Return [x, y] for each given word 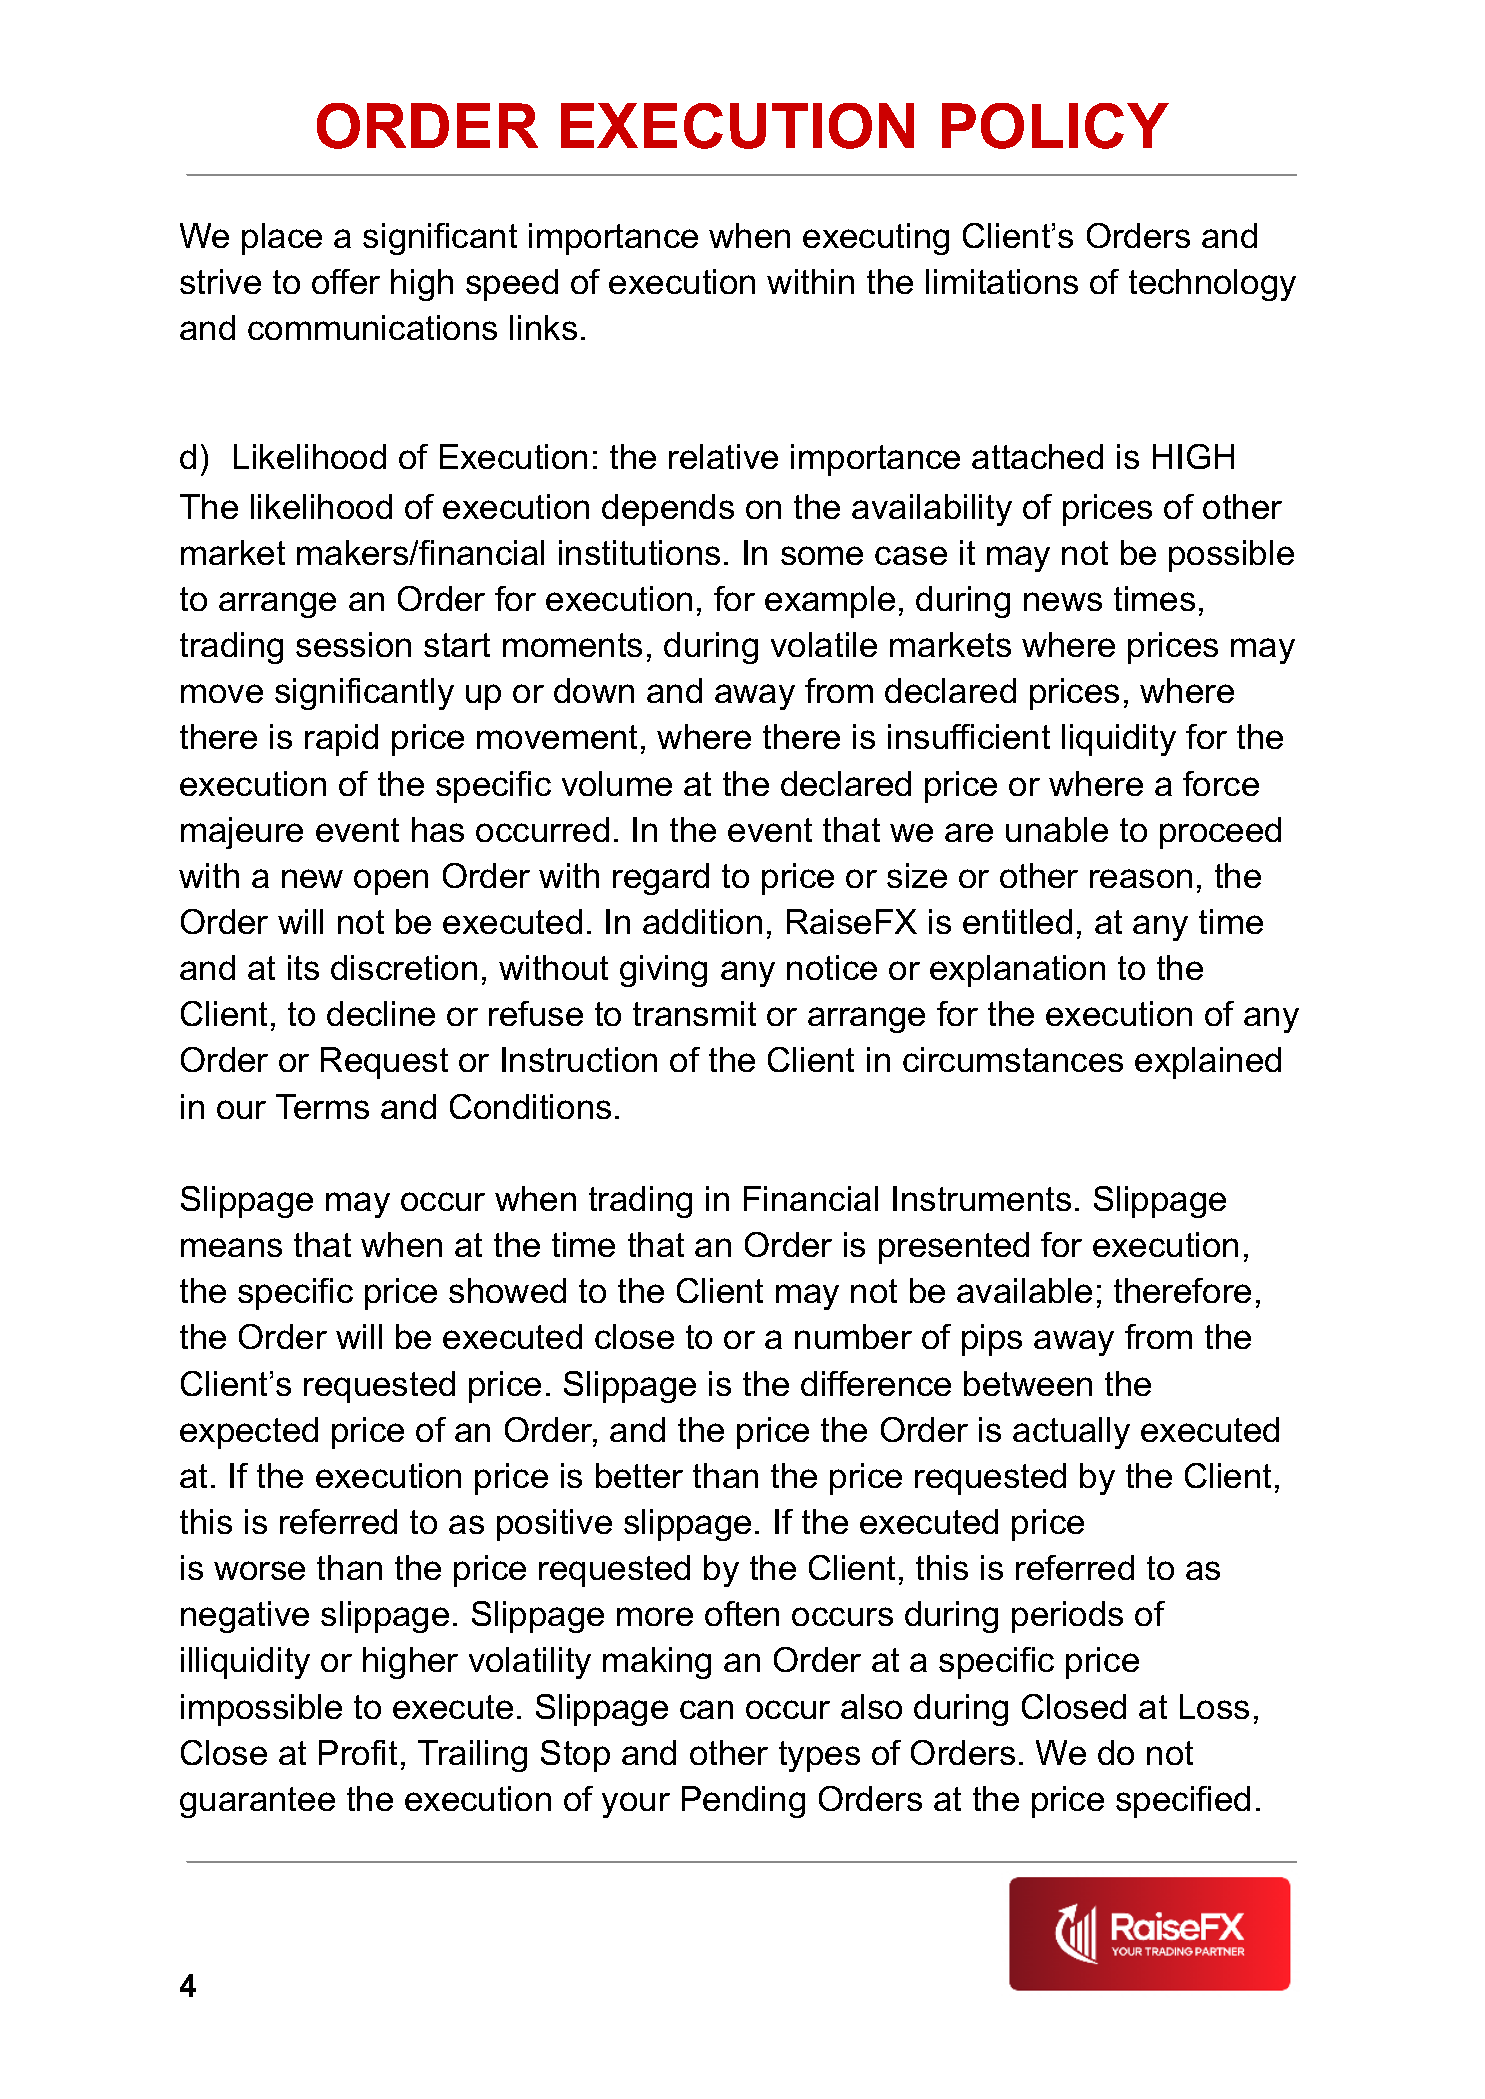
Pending [743, 1802]
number [853, 1336]
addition [702, 921]
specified [1183, 1802]
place [282, 239]
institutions [639, 552]
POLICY [1055, 126]
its [303, 967]
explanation [1017, 971]
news [1063, 601]
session [353, 644]
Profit [358, 1752]
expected [249, 1433]
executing [876, 239]
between [1028, 1383]
